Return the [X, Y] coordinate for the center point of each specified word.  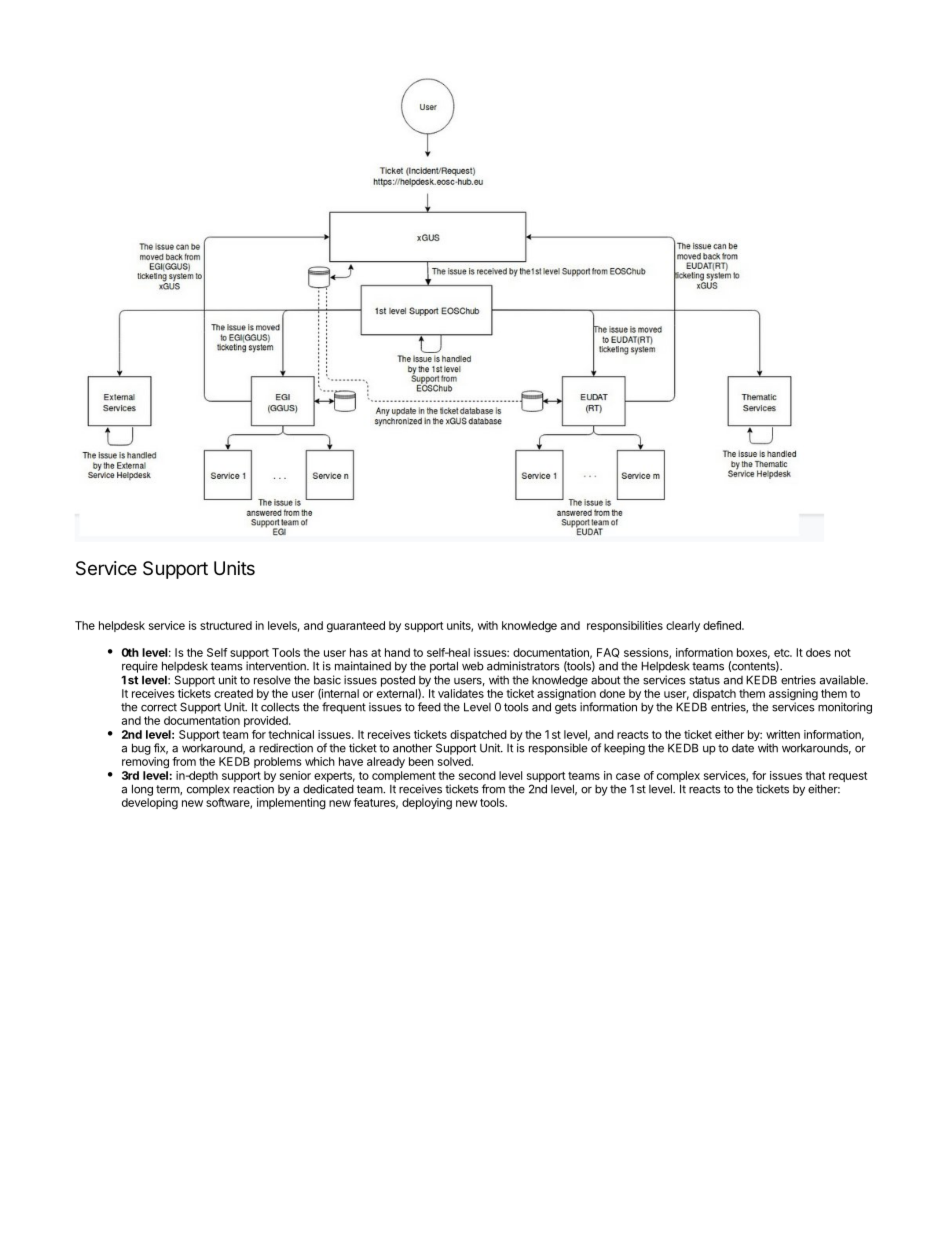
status [704, 680]
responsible [558, 749]
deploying [427, 804]
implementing [291, 804]
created [233, 693]
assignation [566, 696]
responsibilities [625, 626]
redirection [286, 748]
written [783, 734]
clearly [683, 626]
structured [226, 625]
